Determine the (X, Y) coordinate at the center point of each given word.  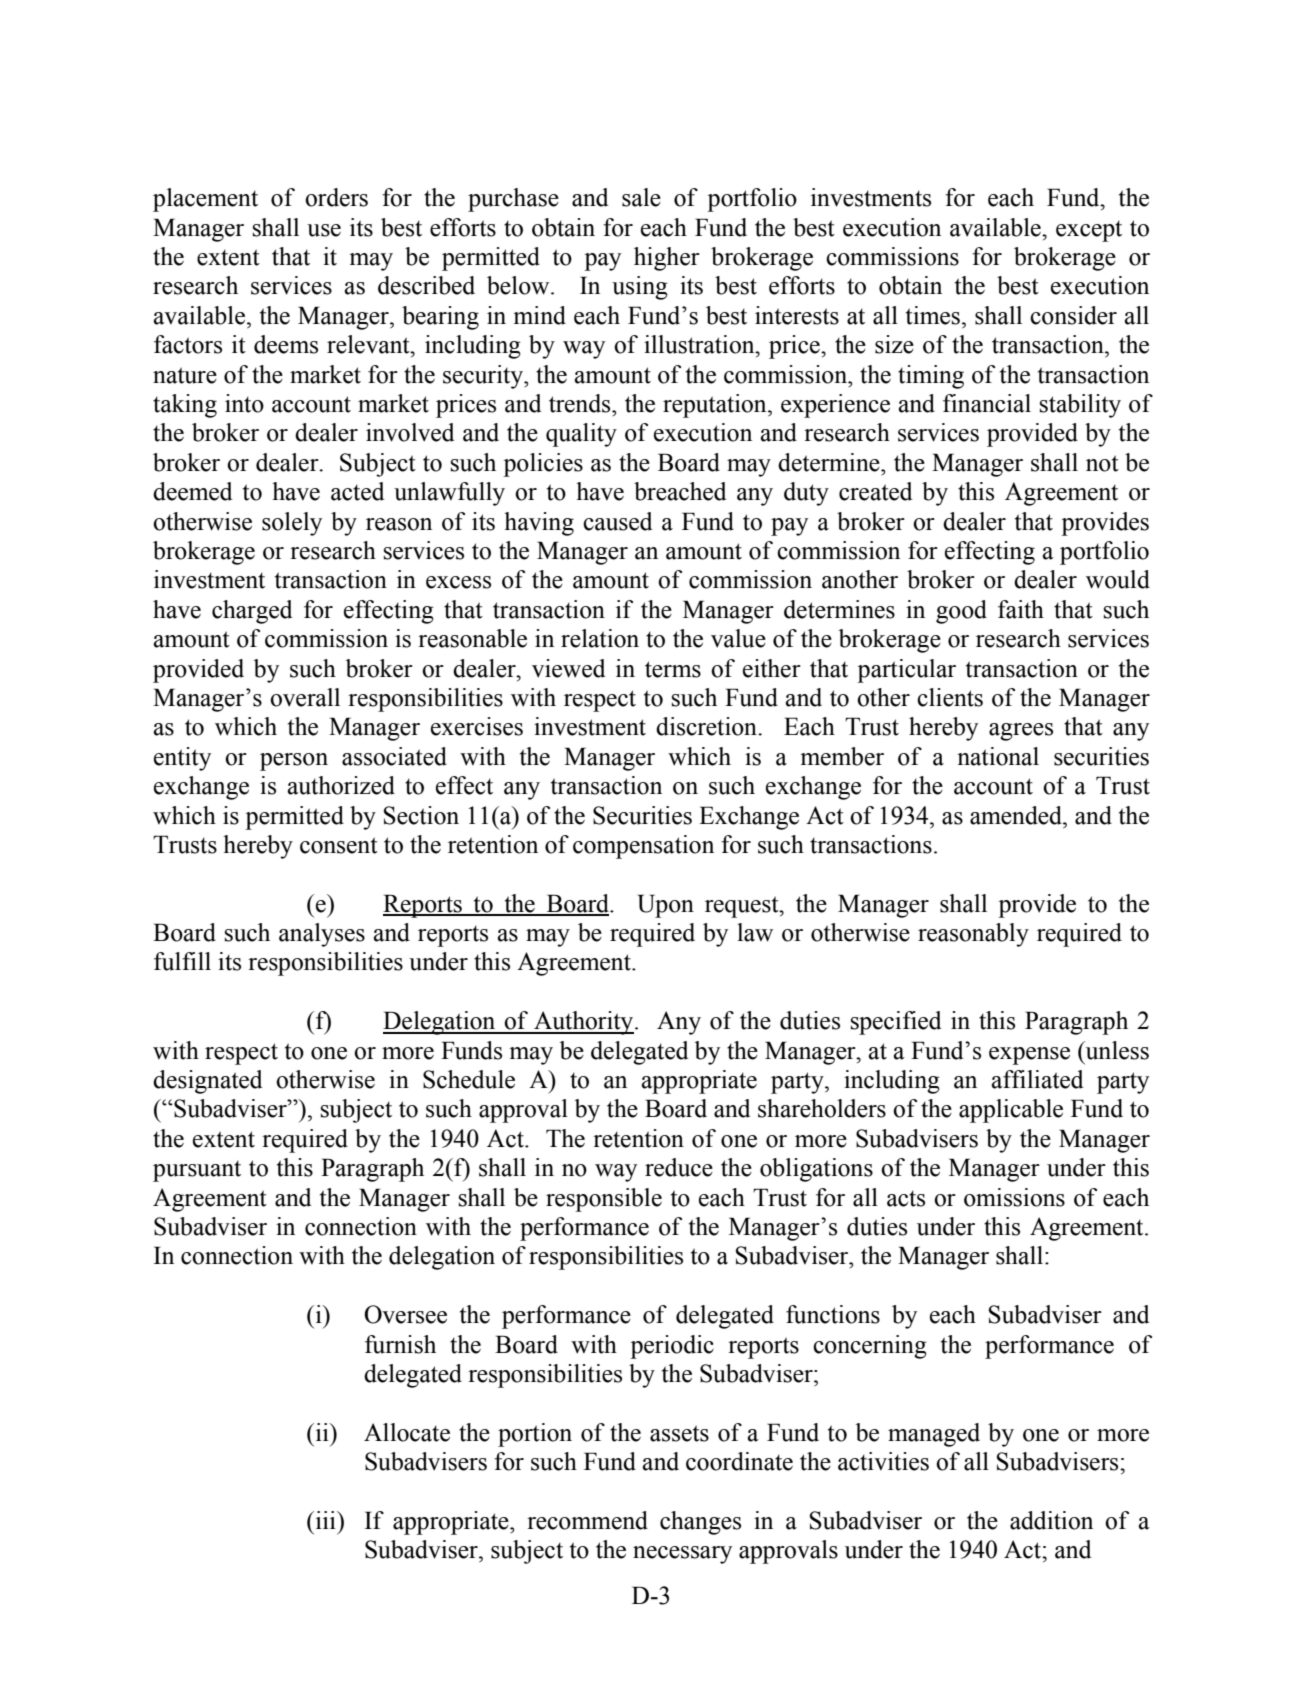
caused (617, 521)
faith (1021, 609)
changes (700, 1523)
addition (1051, 1520)
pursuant (197, 1171)
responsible (604, 1200)
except (1089, 231)
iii (325, 1520)
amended (1017, 815)
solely (292, 524)
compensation (643, 847)
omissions (1014, 1197)
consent (339, 845)
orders (336, 197)
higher (667, 259)
